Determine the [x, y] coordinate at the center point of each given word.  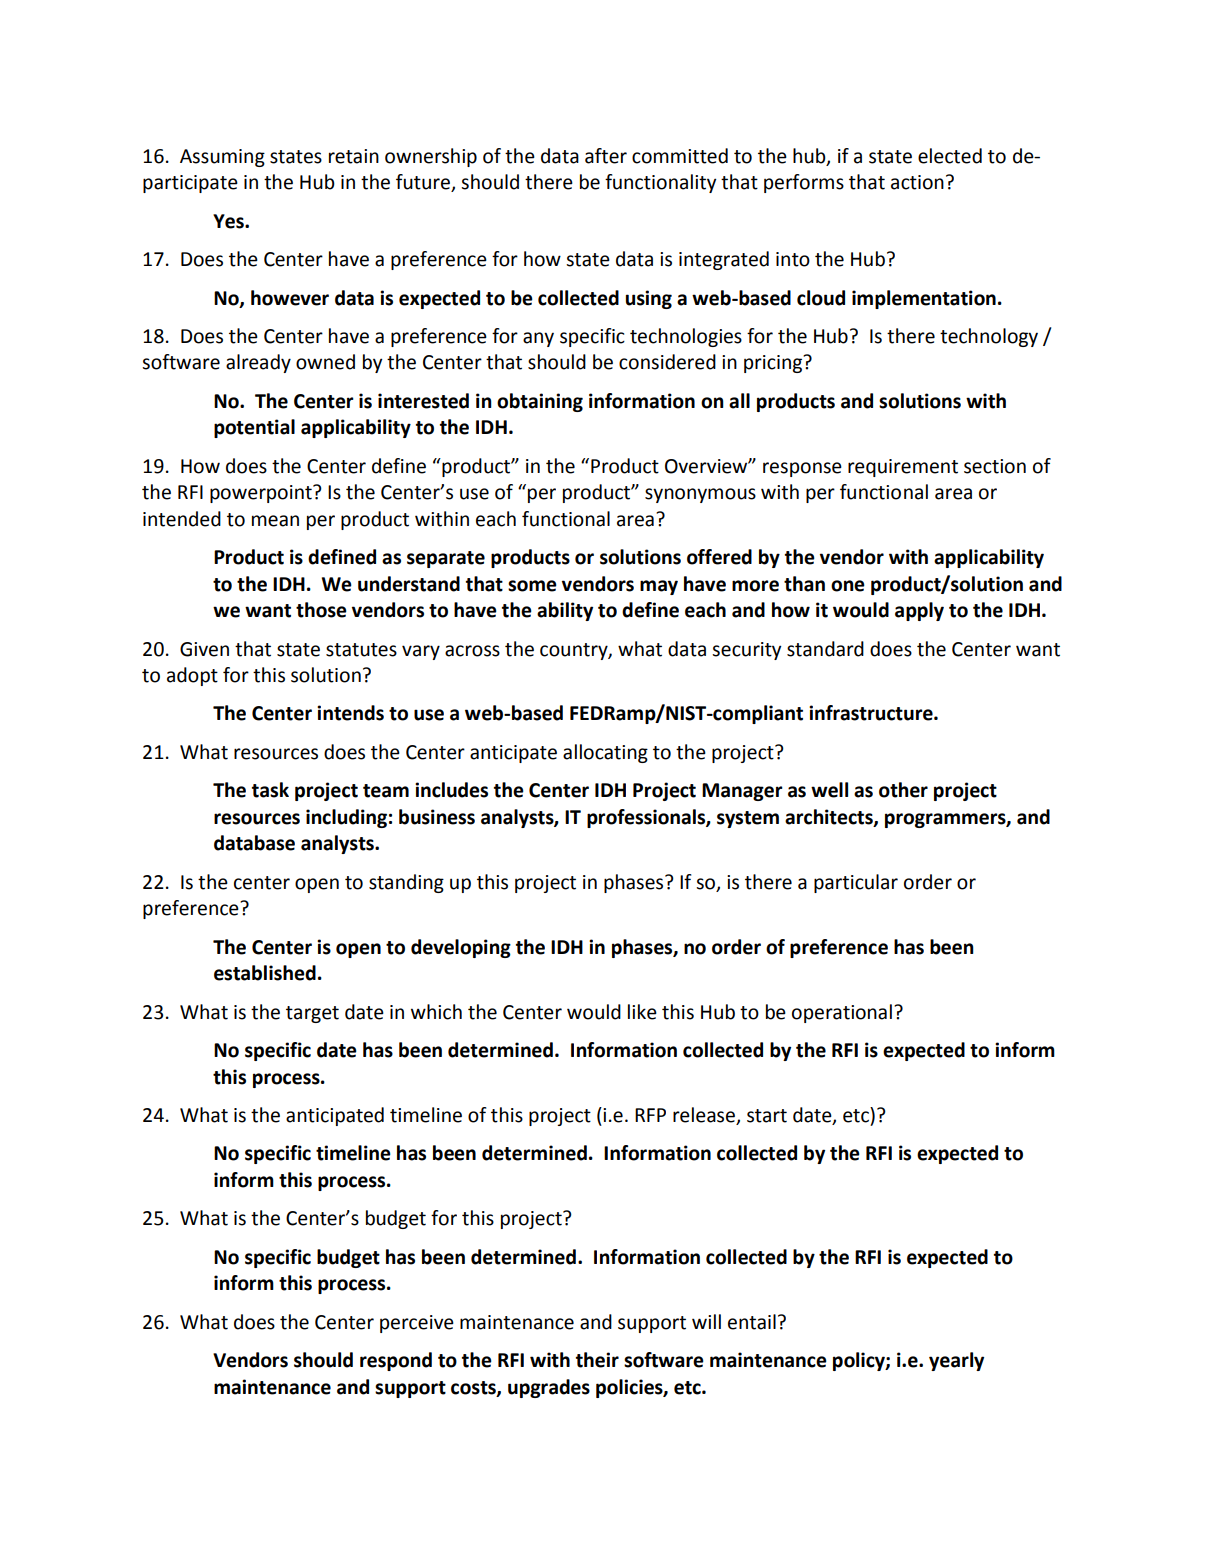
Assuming [222, 158]
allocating [605, 753]
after [606, 156]
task [270, 790]
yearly [956, 1361]
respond [396, 1361]
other [903, 790]
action [917, 182]
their [597, 1360]
